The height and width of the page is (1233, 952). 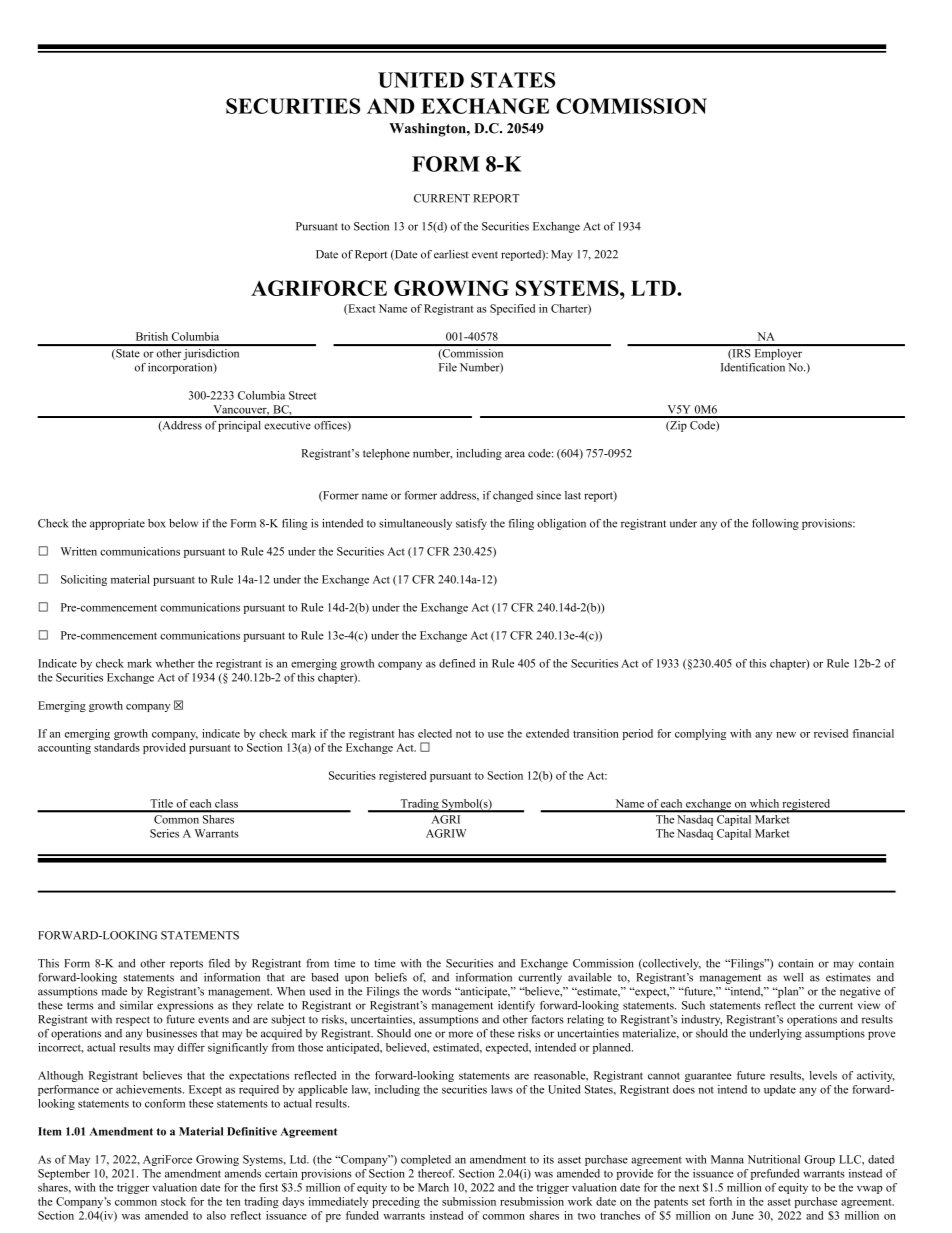 What do you see at coordinates (173, 1201) in the page?
I see `stock` at bounding box center [173, 1201].
